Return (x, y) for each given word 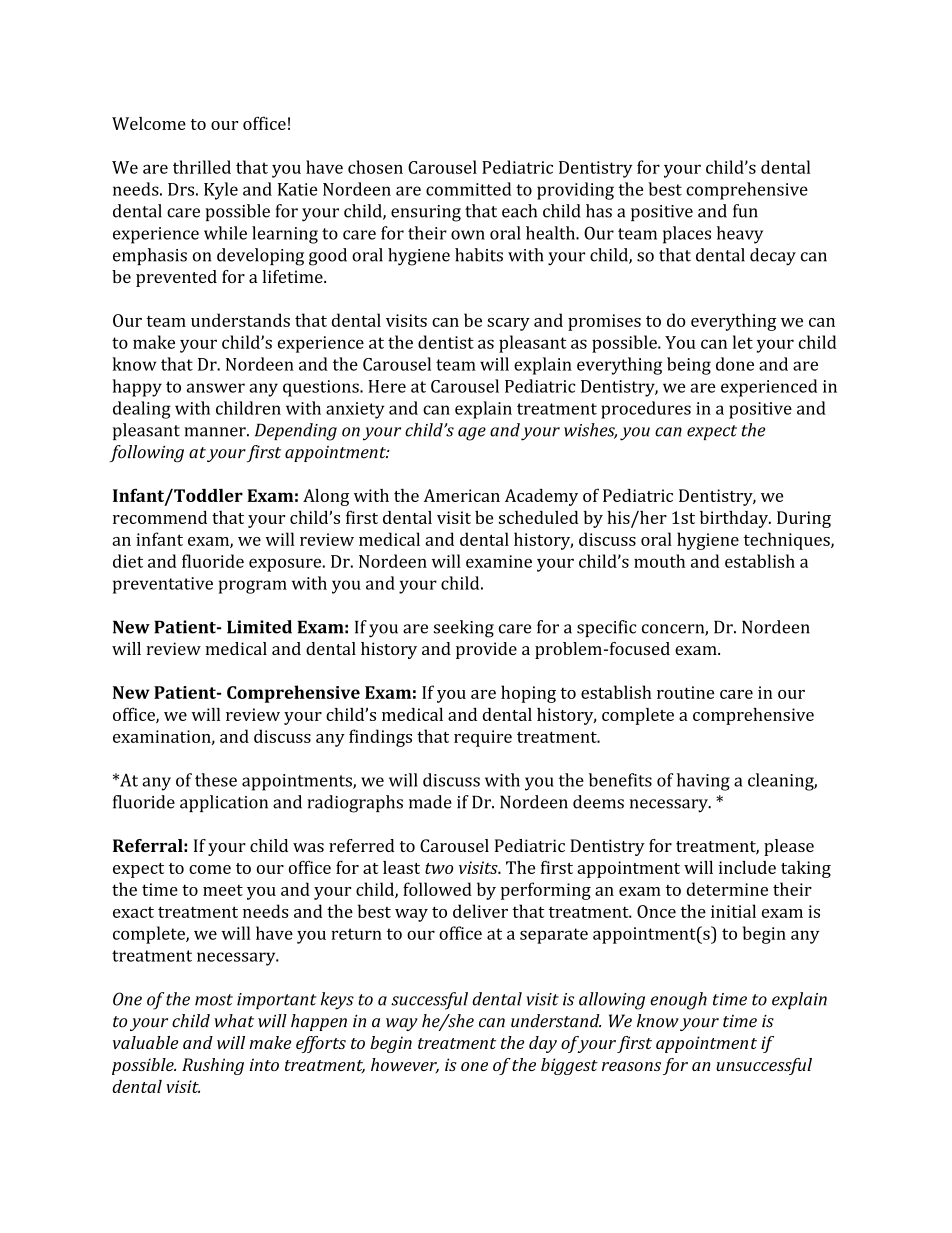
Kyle (221, 191)
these (216, 780)
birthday (735, 519)
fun (745, 211)
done (735, 364)
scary (508, 324)
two (439, 868)
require (483, 738)
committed (468, 189)
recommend (160, 517)
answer (216, 388)
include (747, 867)
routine (685, 692)
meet (223, 890)
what (234, 1021)
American (462, 495)
